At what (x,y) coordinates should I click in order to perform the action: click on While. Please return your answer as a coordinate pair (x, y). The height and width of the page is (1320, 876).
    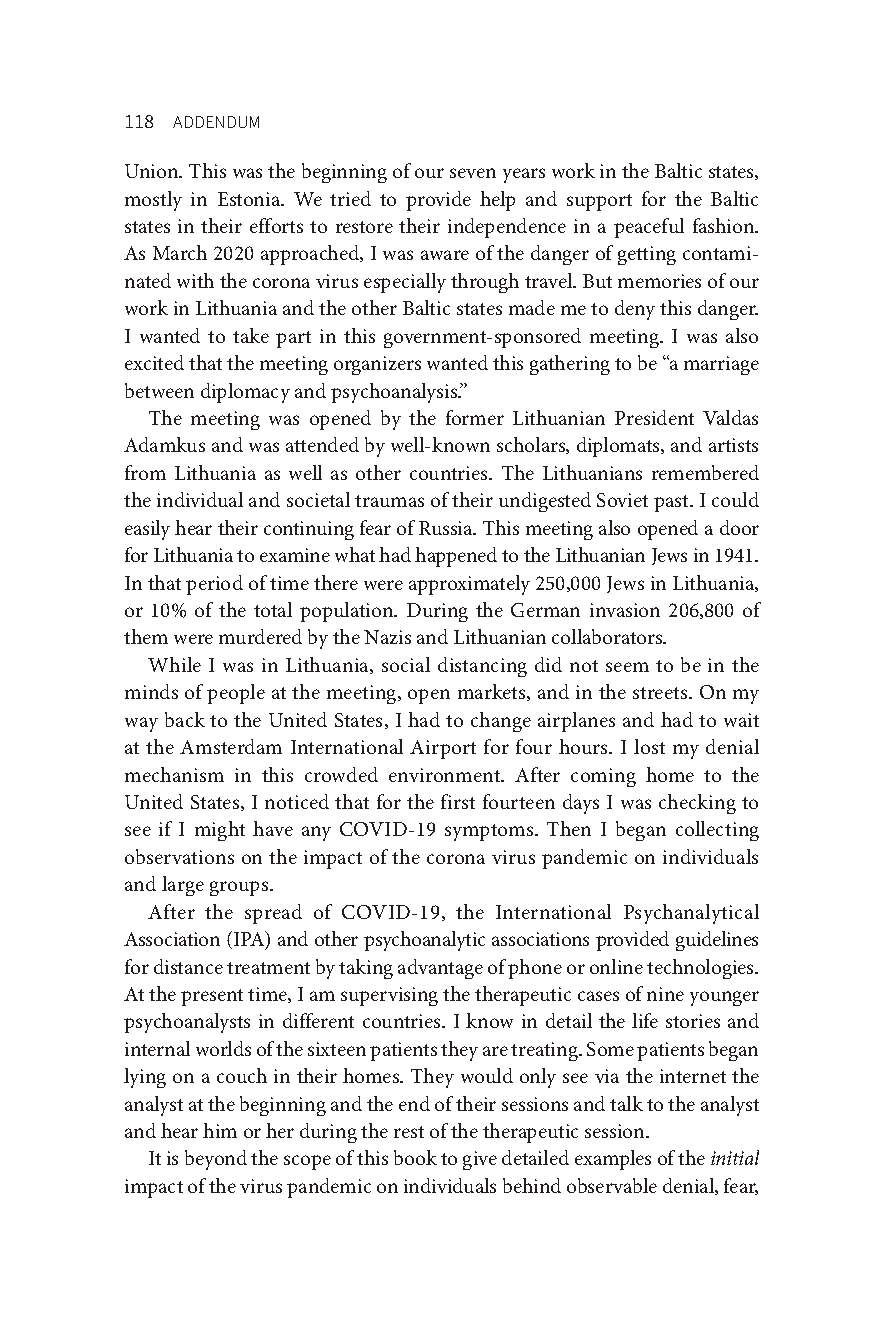
    Looking at the image, I should click on (174, 664).
